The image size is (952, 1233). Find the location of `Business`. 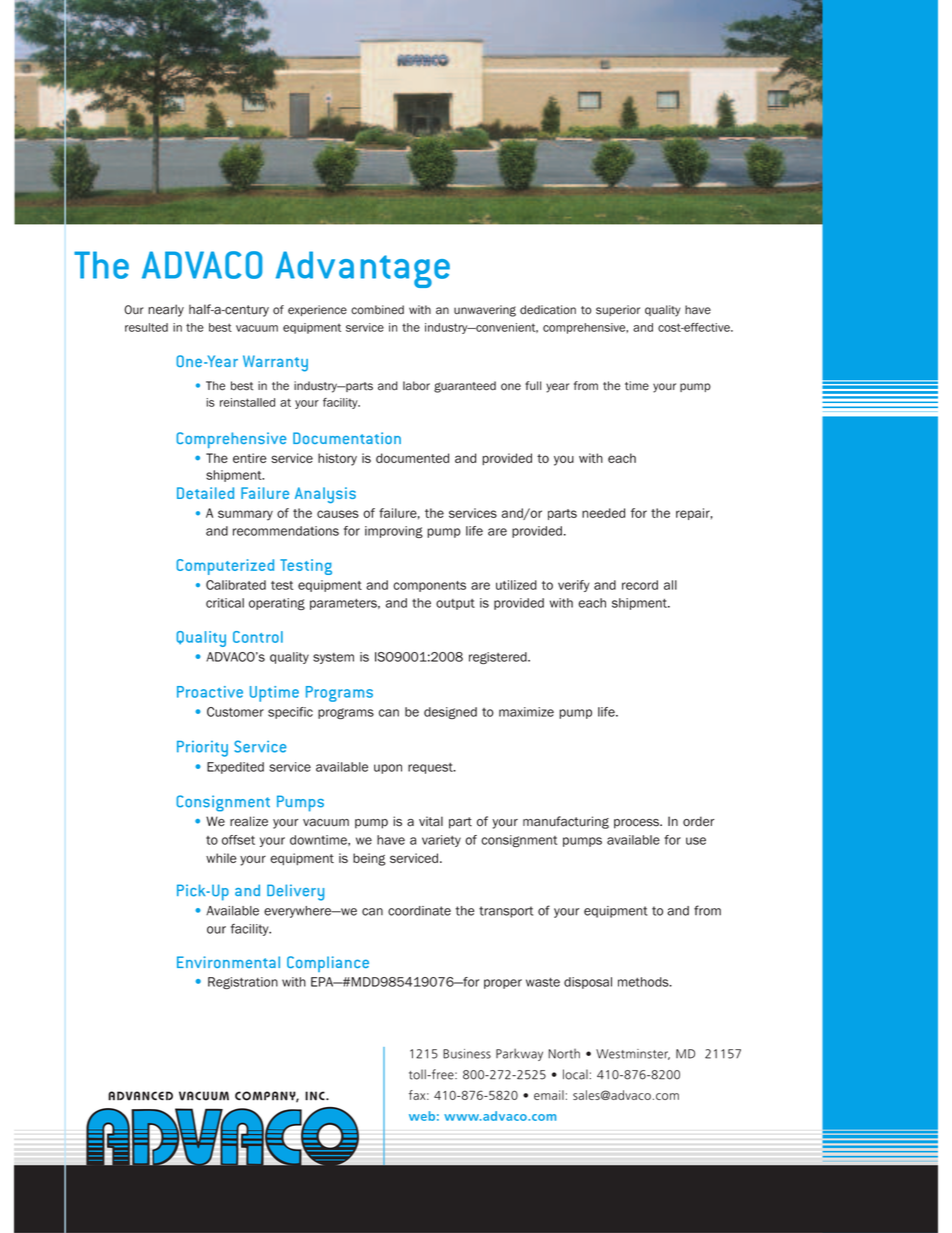

Business is located at coordinates (467, 1054).
